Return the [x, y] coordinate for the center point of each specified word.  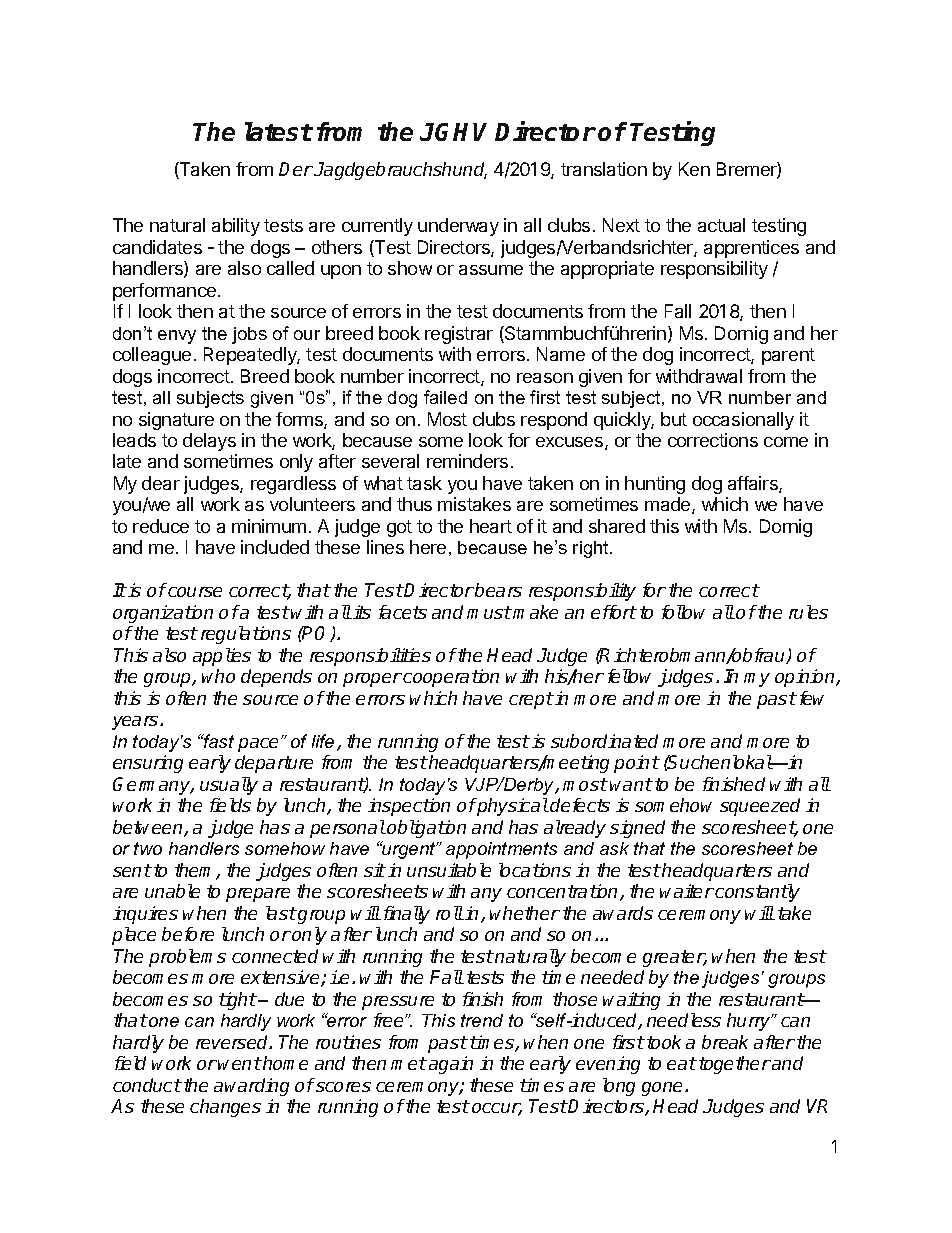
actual [721, 225]
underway [458, 227]
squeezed [760, 807]
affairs [754, 484]
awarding [251, 1087]
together [735, 1065]
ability [236, 227]
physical [512, 807]
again [451, 1065]
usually [229, 786]
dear [161, 483]
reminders [467, 461]
